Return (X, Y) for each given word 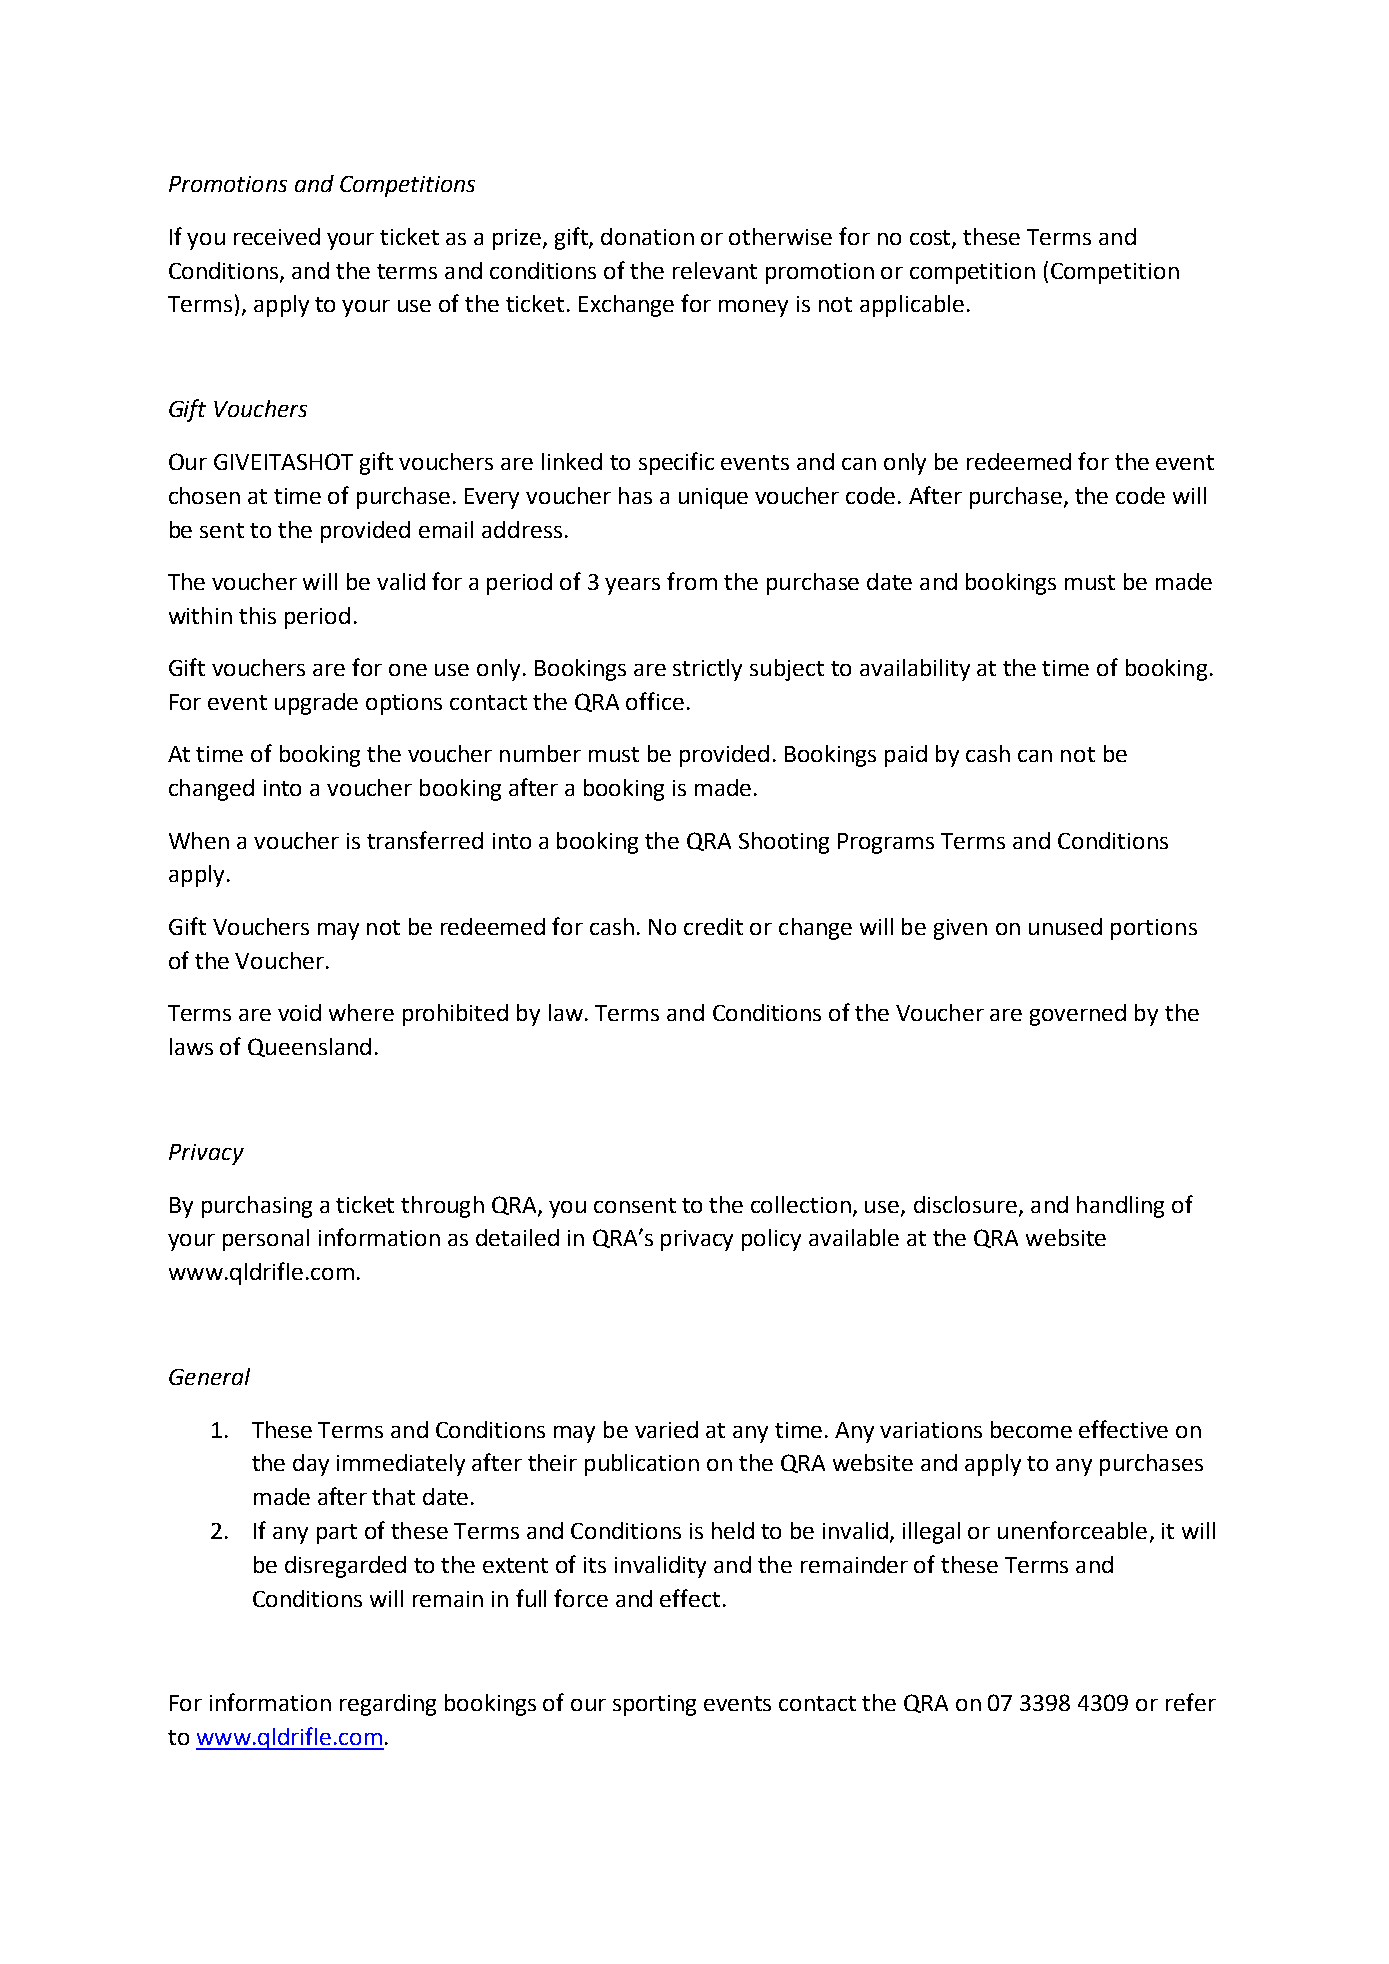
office (655, 701)
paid (906, 756)
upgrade (316, 704)
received (277, 236)
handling (1120, 1207)
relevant (715, 270)
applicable (912, 306)
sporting (654, 1705)
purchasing (257, 1207)
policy (771, 1240)
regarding (388, 1705)
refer (1191, 1702)
